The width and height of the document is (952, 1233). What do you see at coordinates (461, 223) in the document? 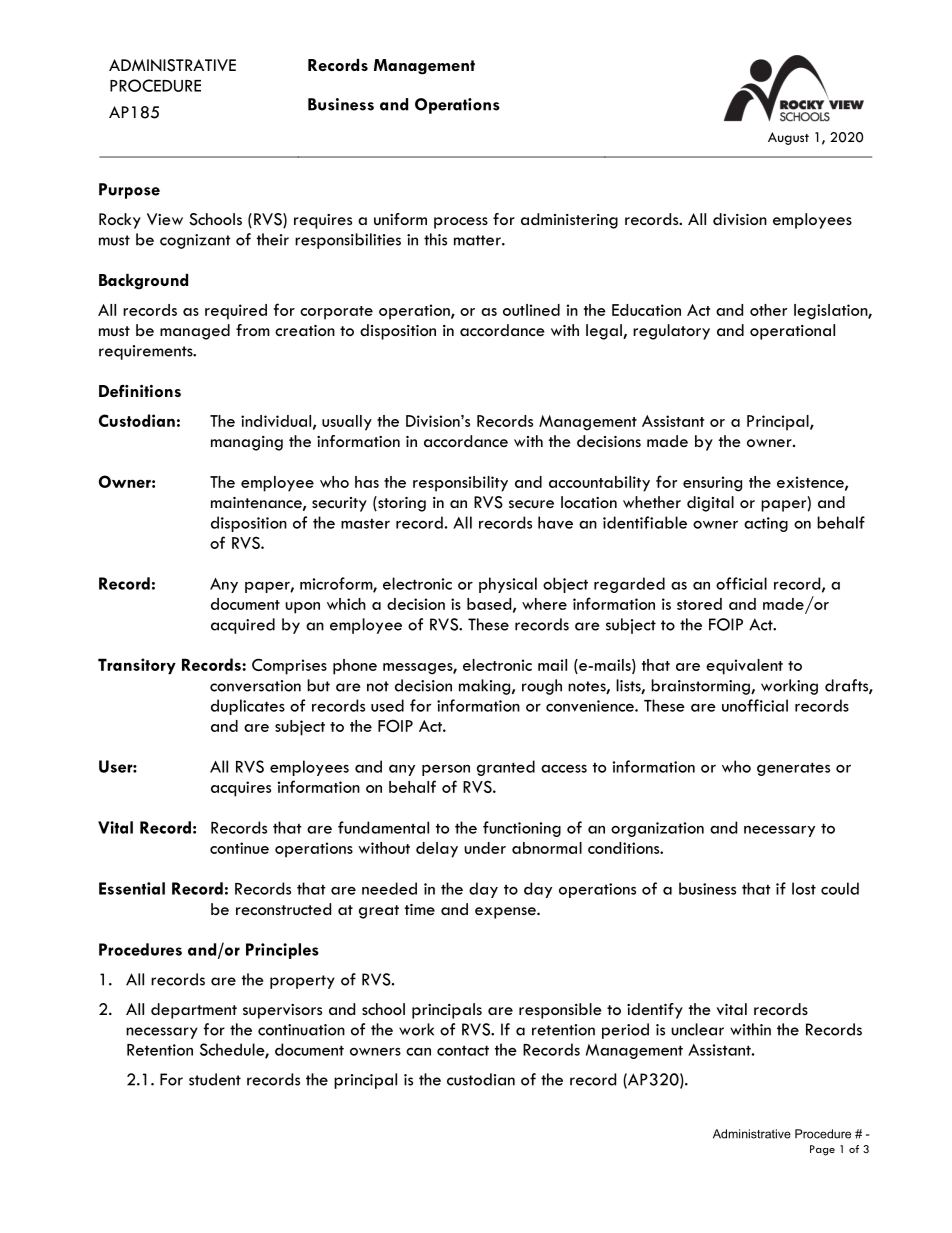
I see `process` at bounding box center [461, 223].
